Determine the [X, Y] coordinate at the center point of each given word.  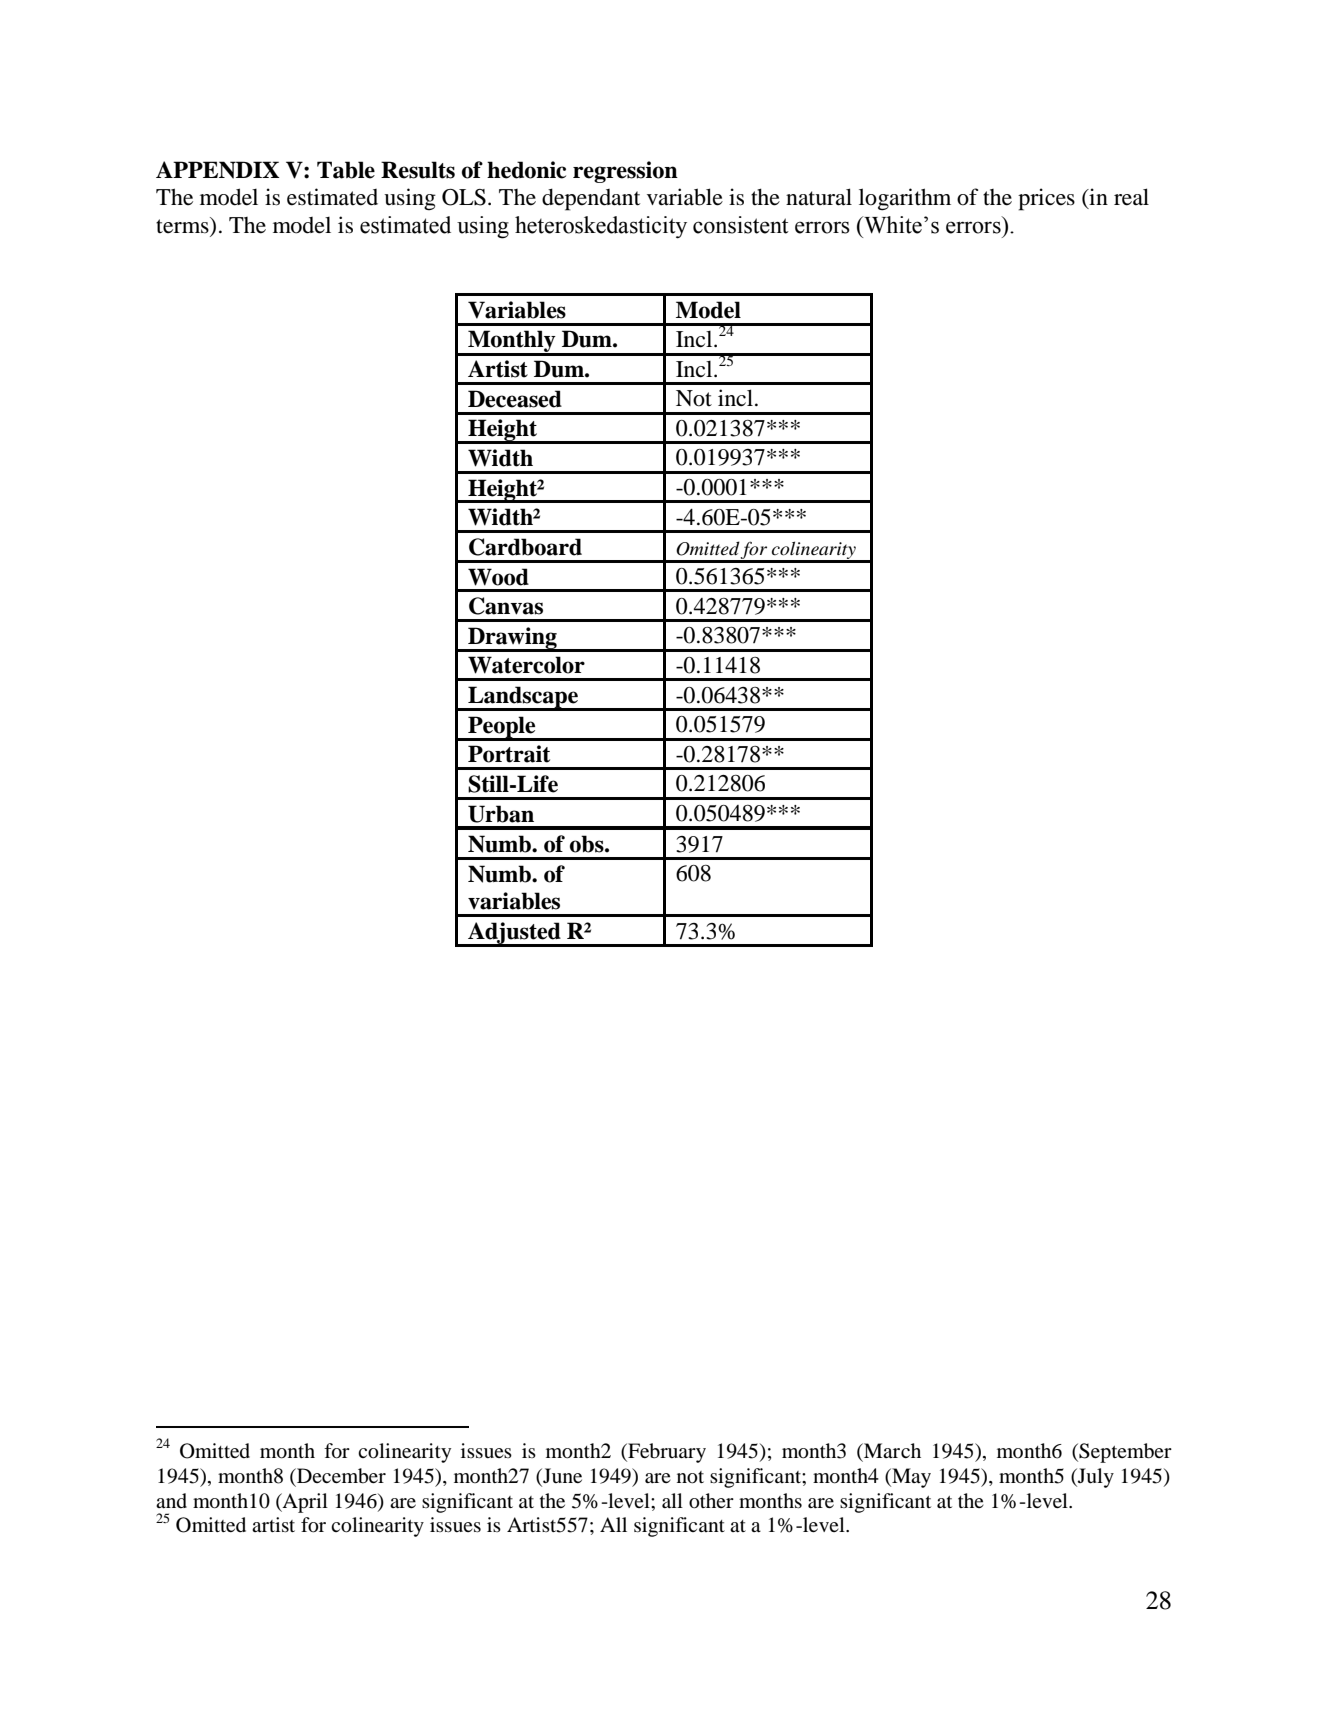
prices [1046, 199]
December [340, 1476]
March [891, 1450]
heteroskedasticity [601, 227]
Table [346, 170]
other [711, 1501]
